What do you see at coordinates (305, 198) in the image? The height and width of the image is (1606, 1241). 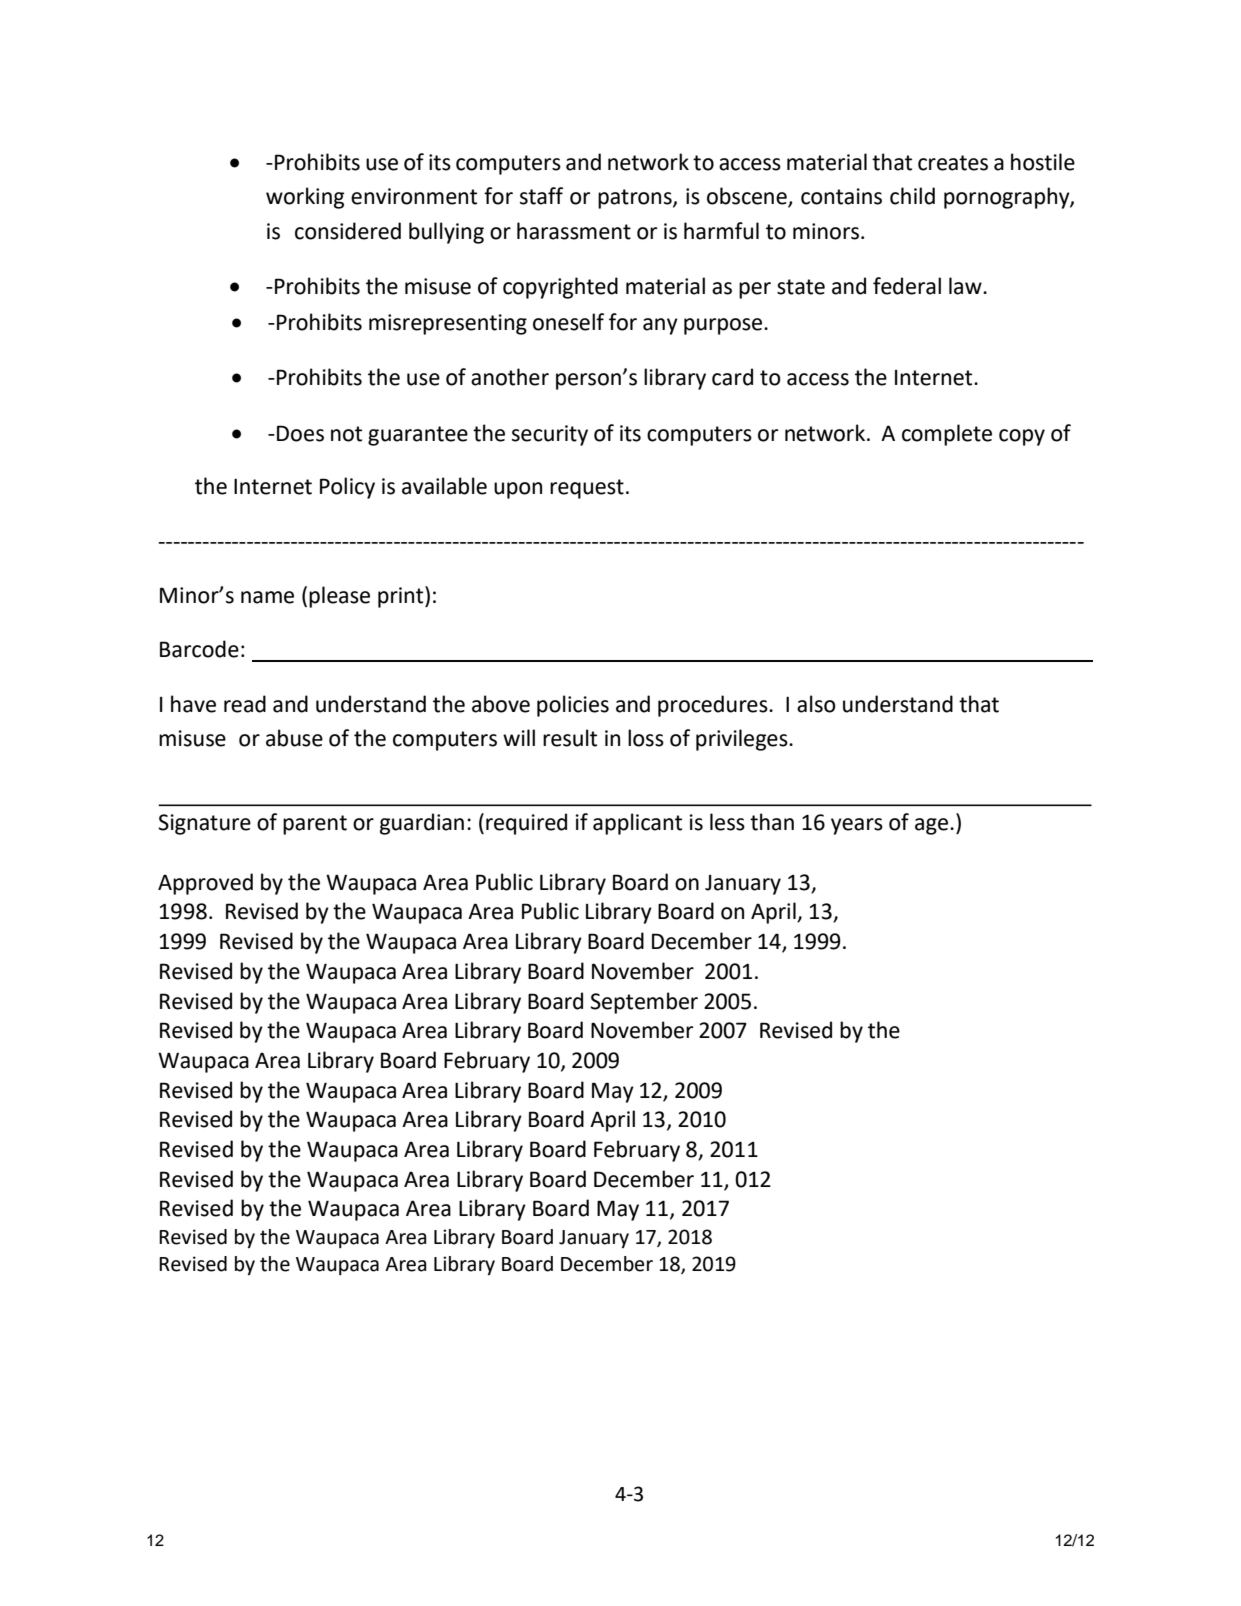 I see `working` at bounding box center [305, 198].
